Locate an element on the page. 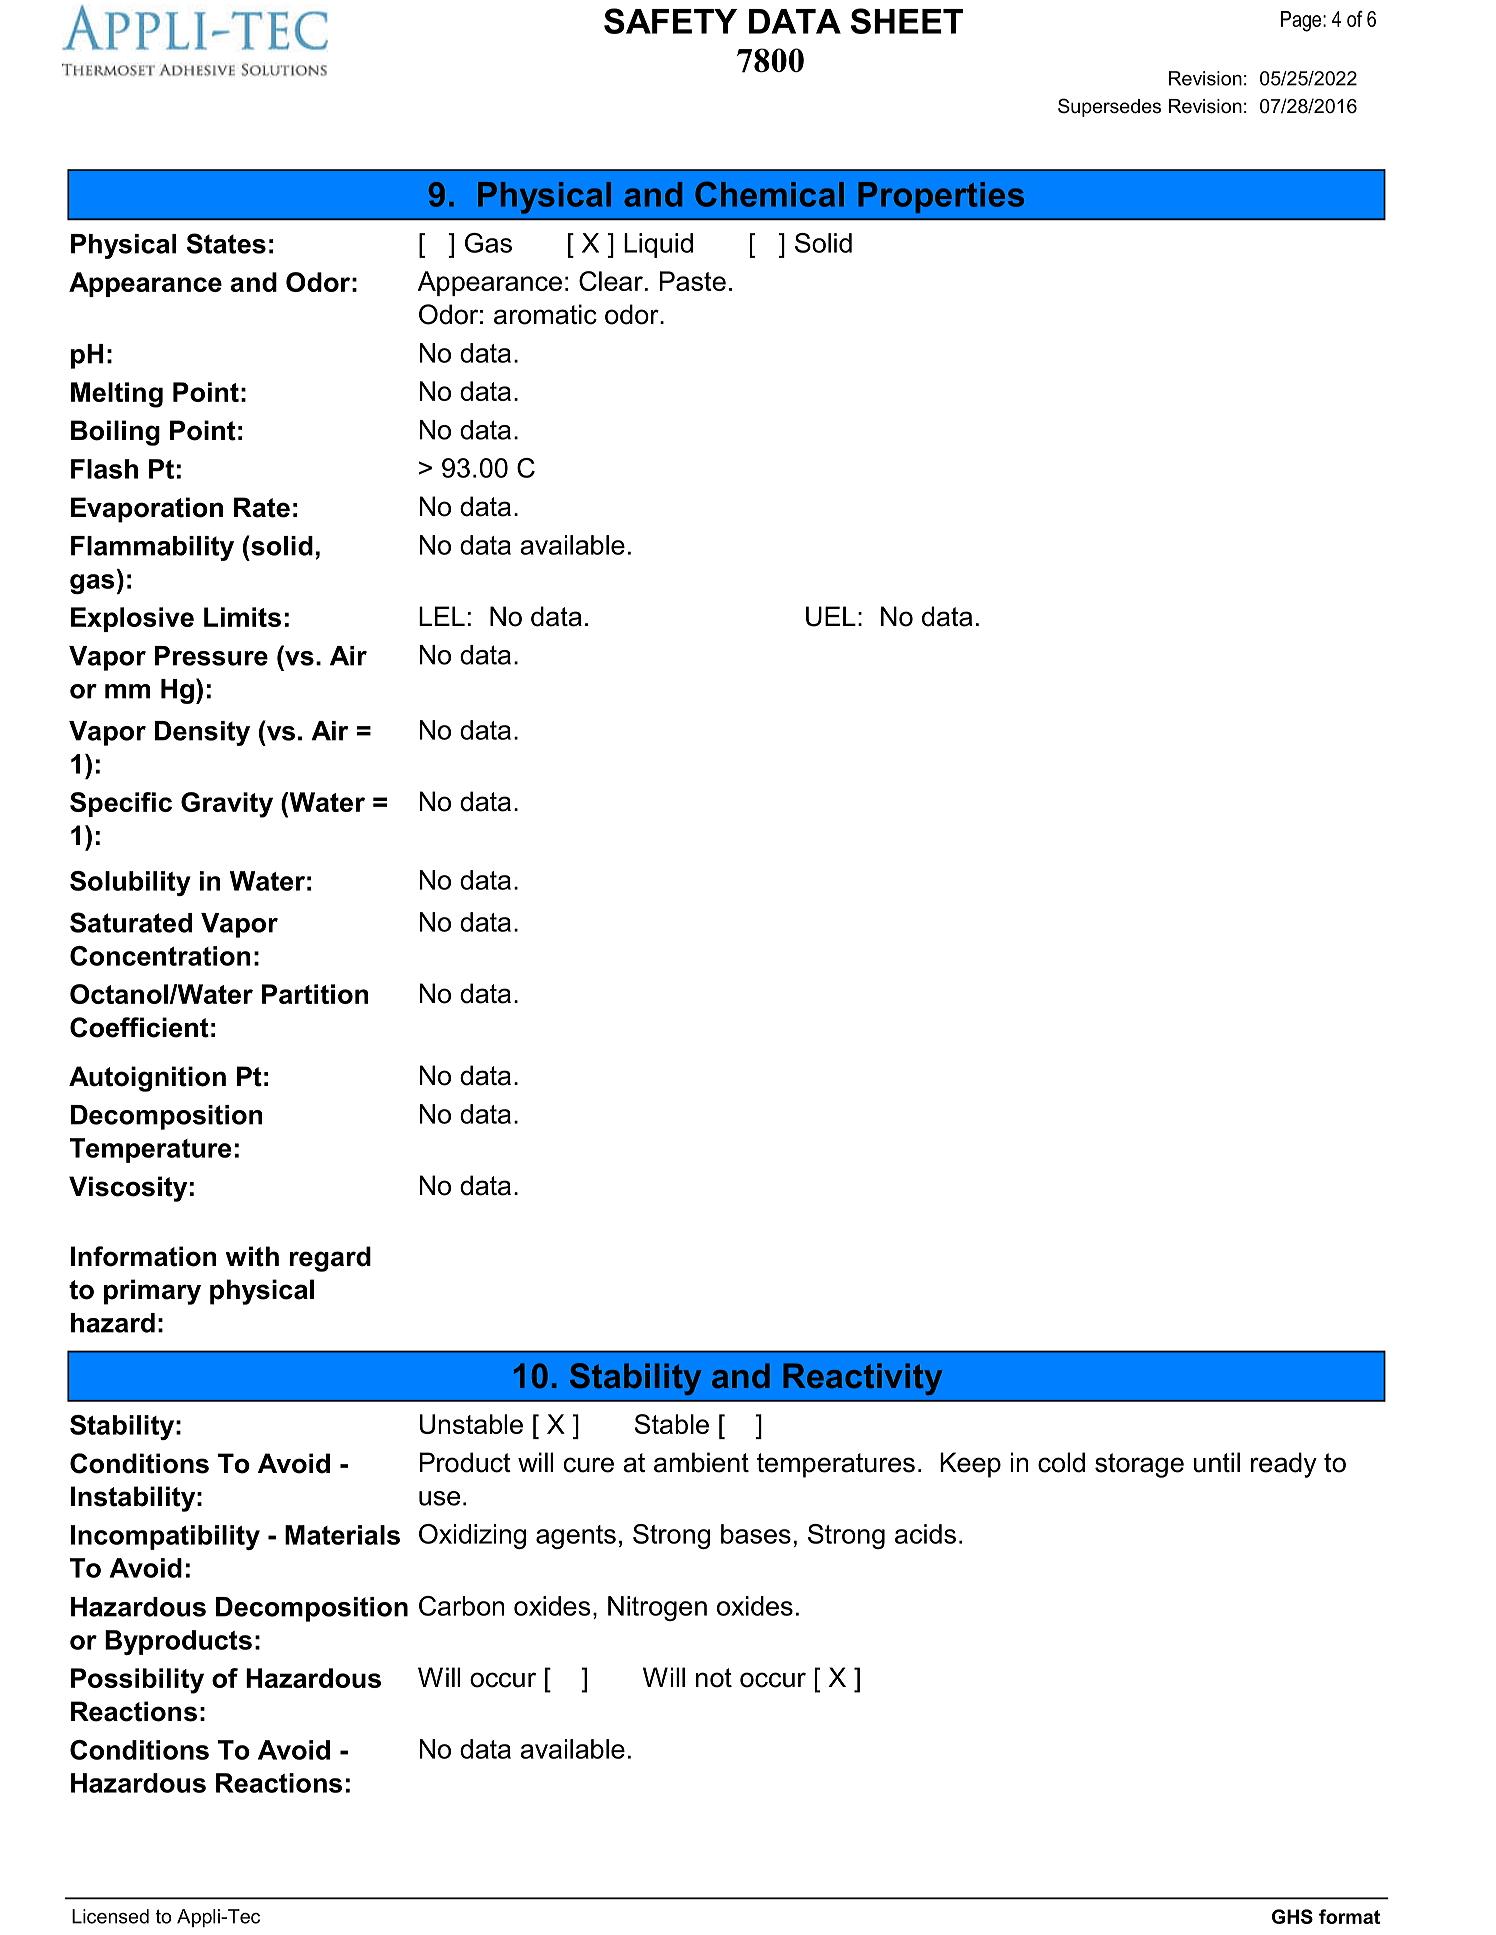 The width and height of the page is (1496, 1935). Reactivity is located at coordinates (862, 1379).
